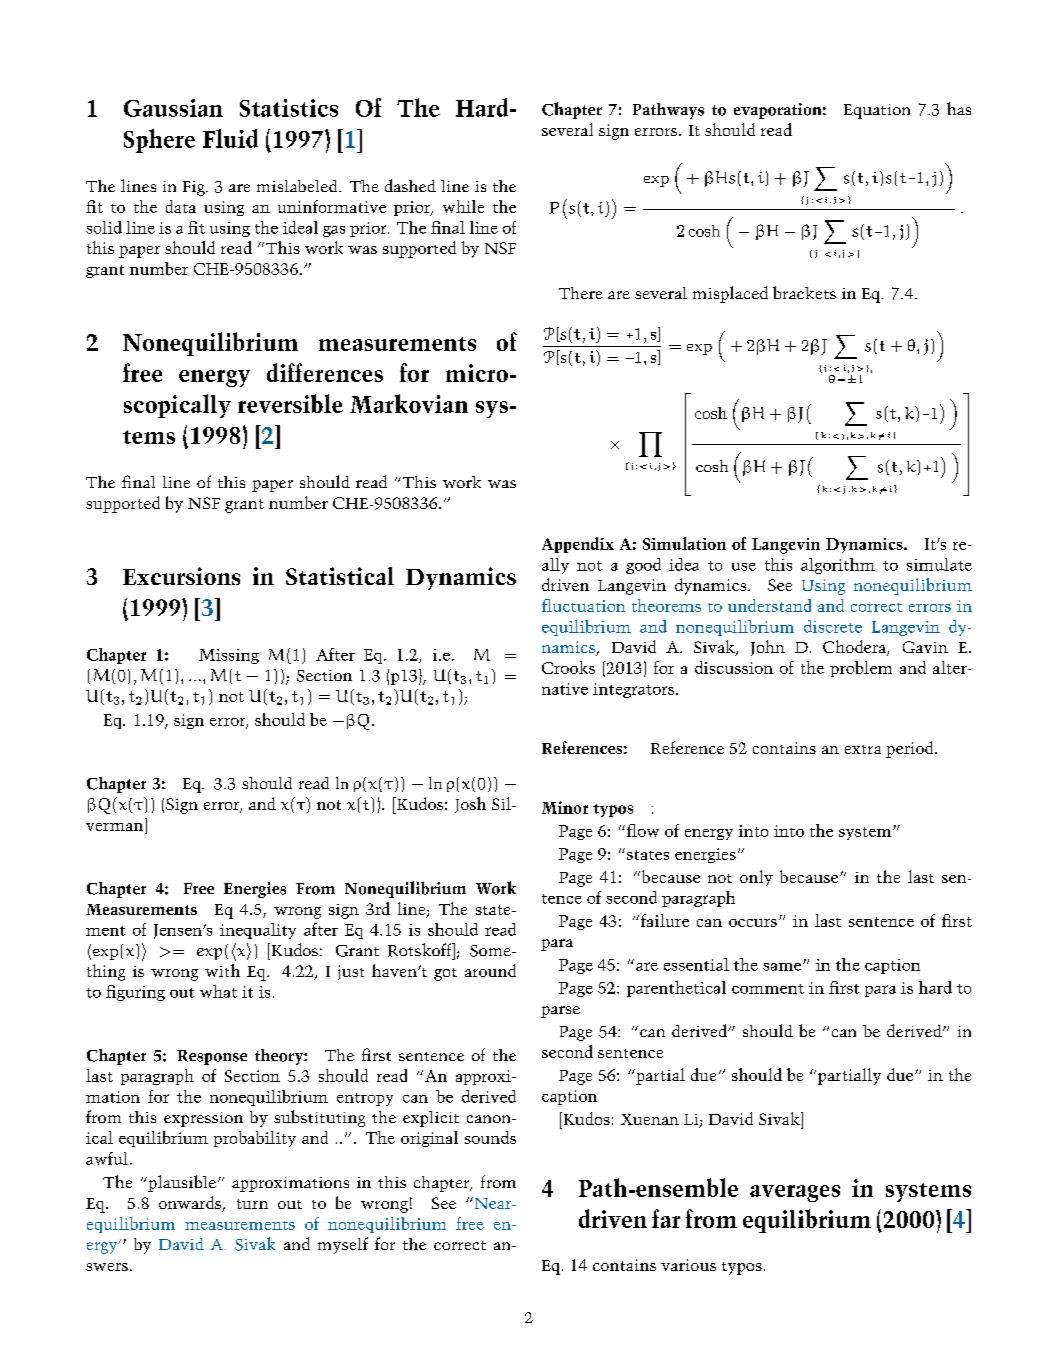  I want to click on Missing, so click(229, 656).
